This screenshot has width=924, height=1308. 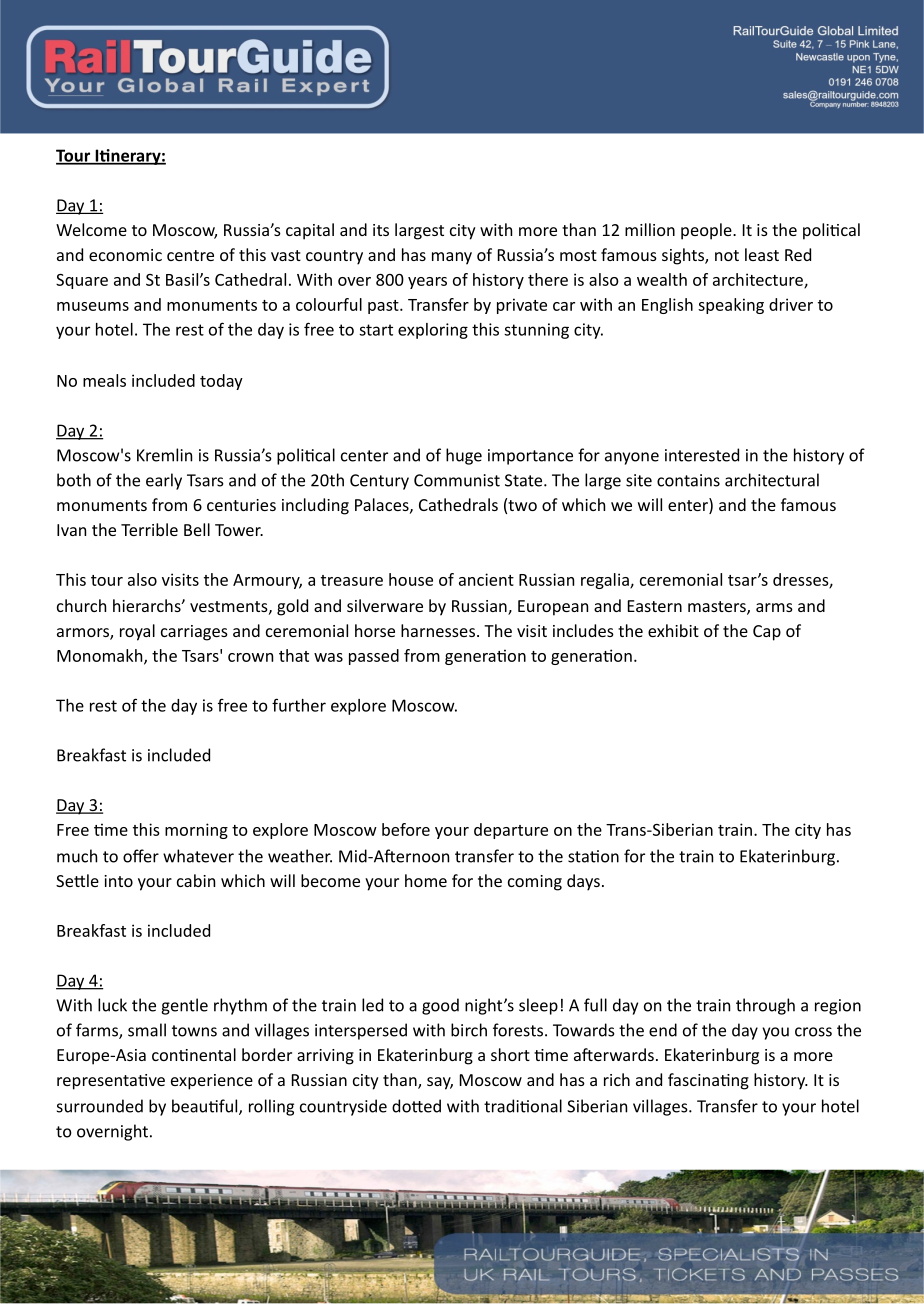 I want to click on experience, so click(x=212, y=1082).
